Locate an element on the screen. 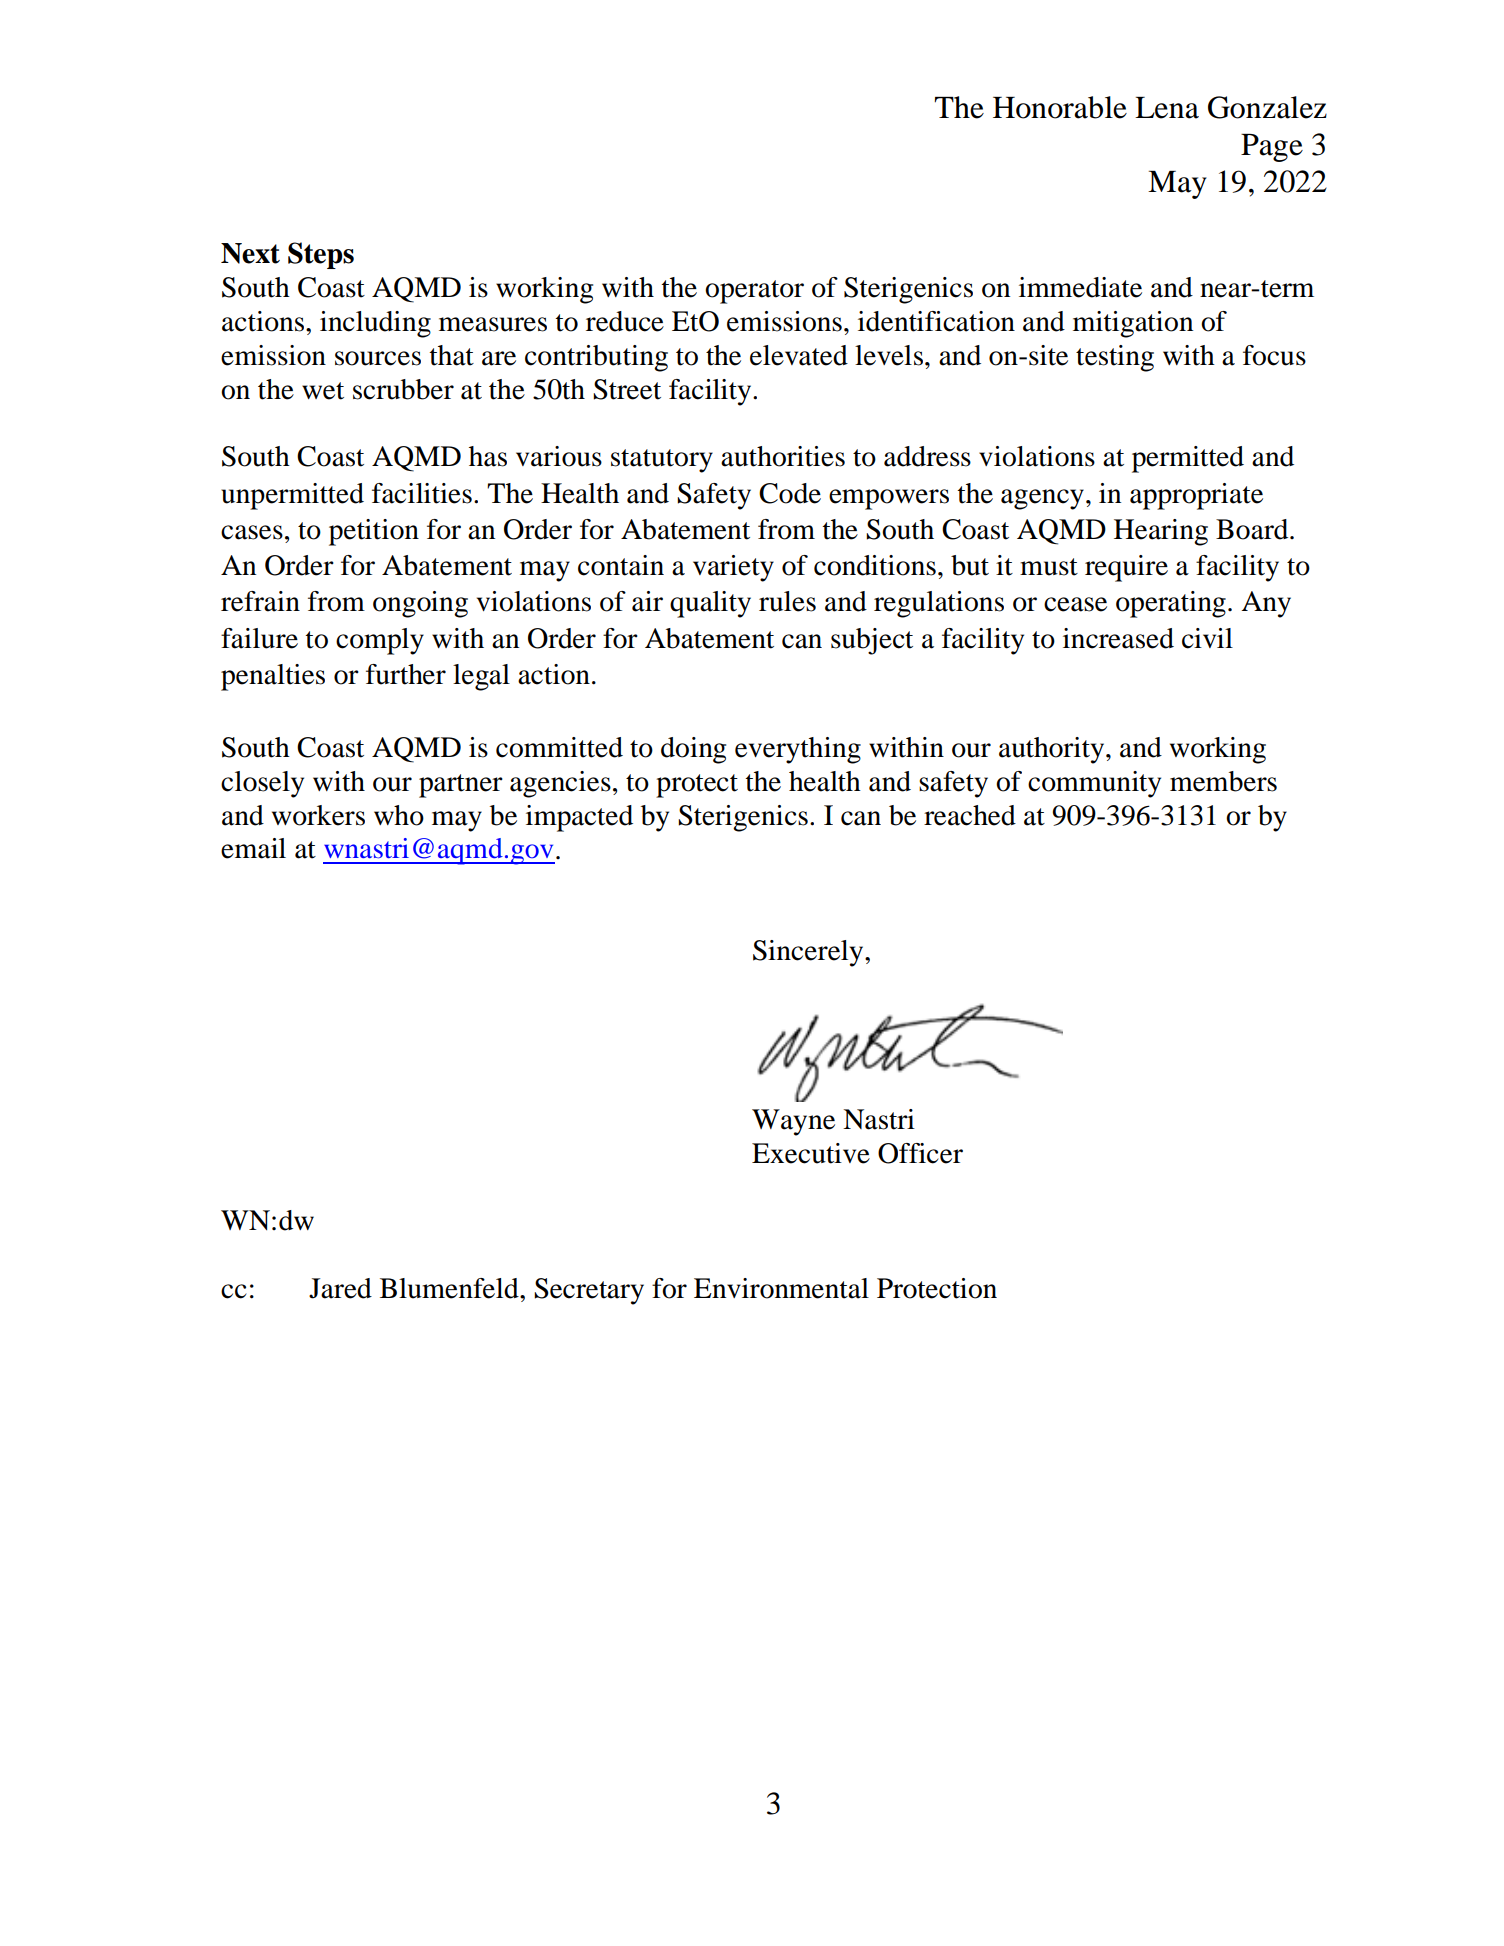 Image resolution: width=1504 pixels, height=1946 pixels. operator is located at coordinates (754, 292).
